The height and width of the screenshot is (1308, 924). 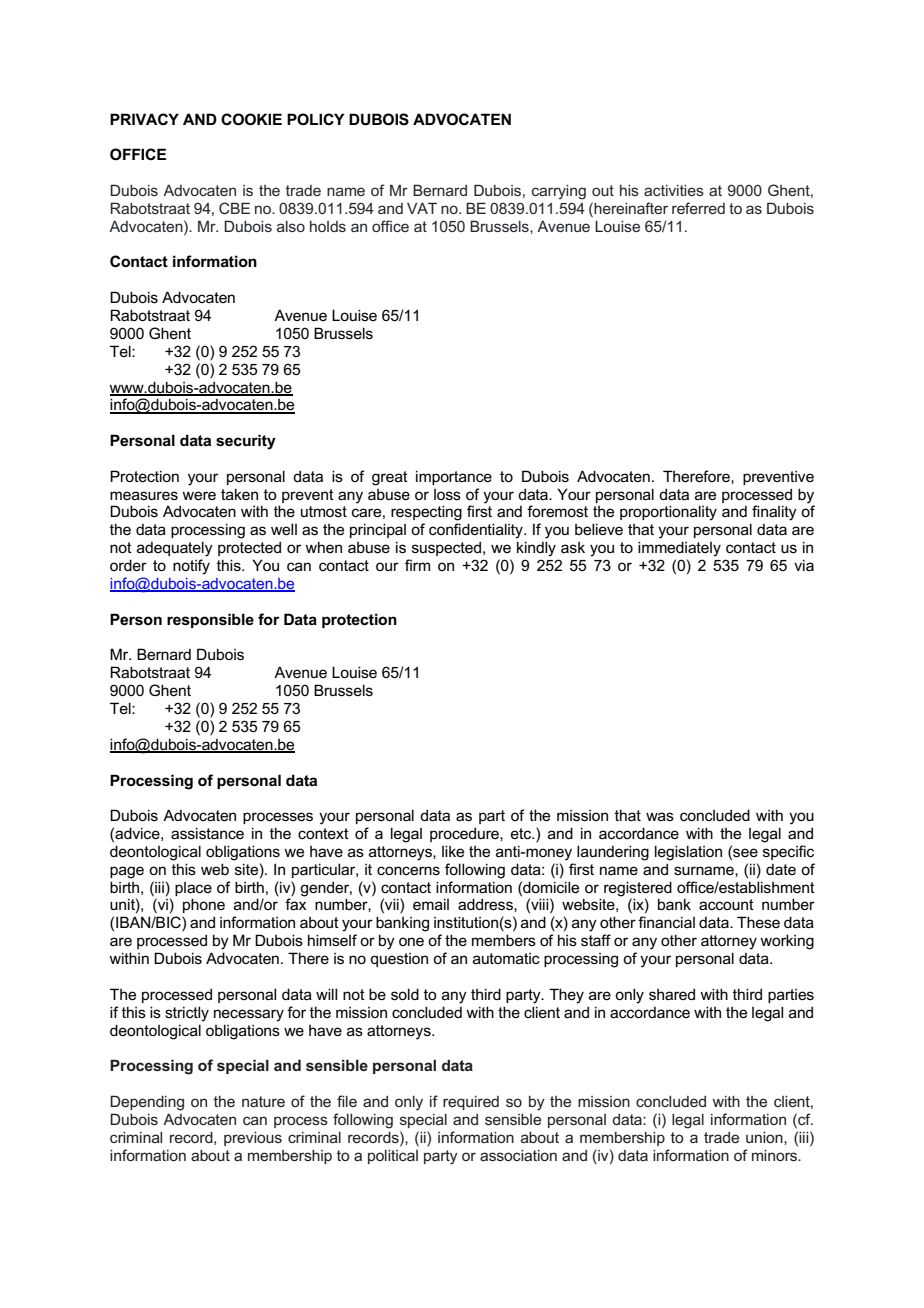 I want to click on importance, so click(x=454, y=477).
